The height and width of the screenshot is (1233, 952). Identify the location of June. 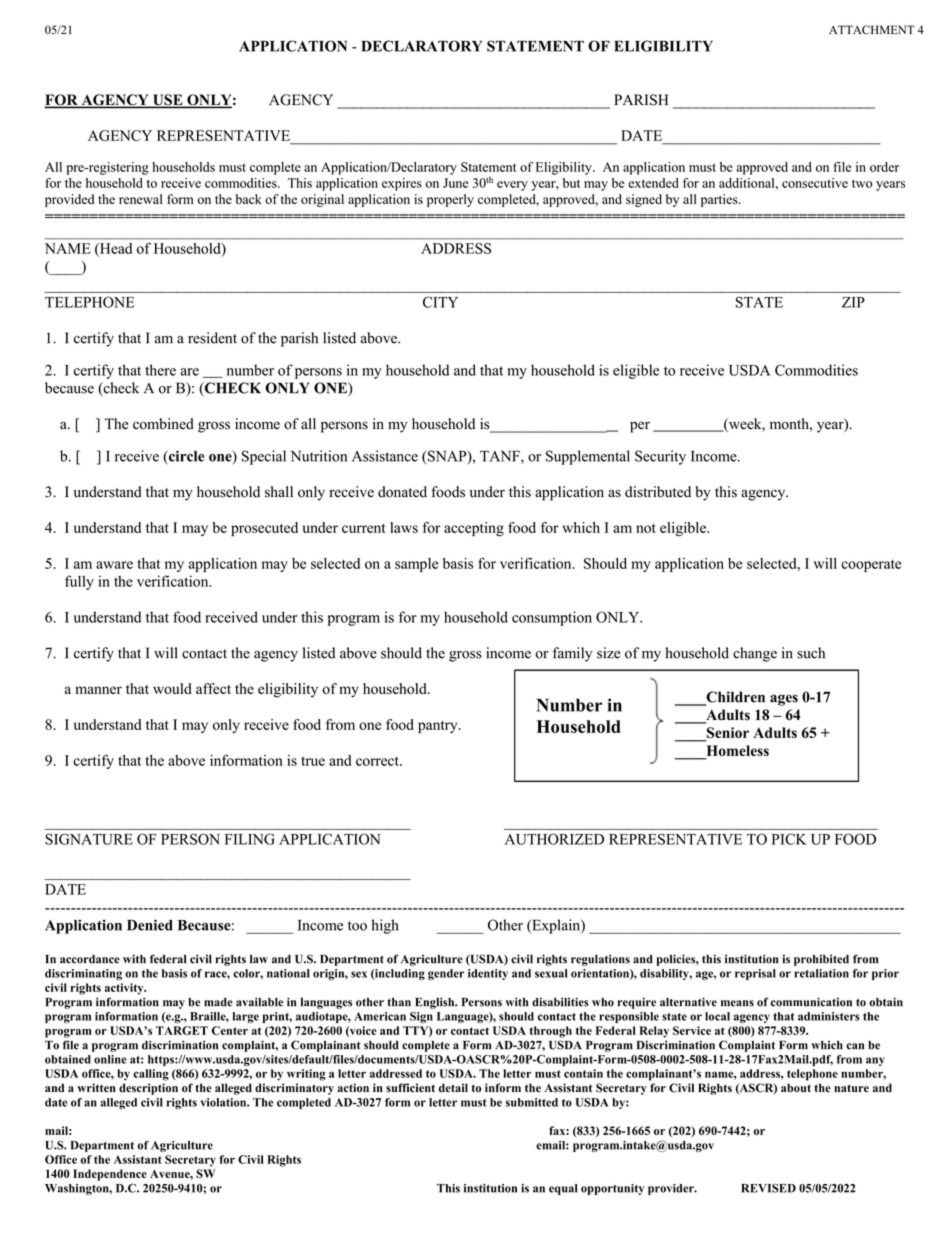
(455, 183).
